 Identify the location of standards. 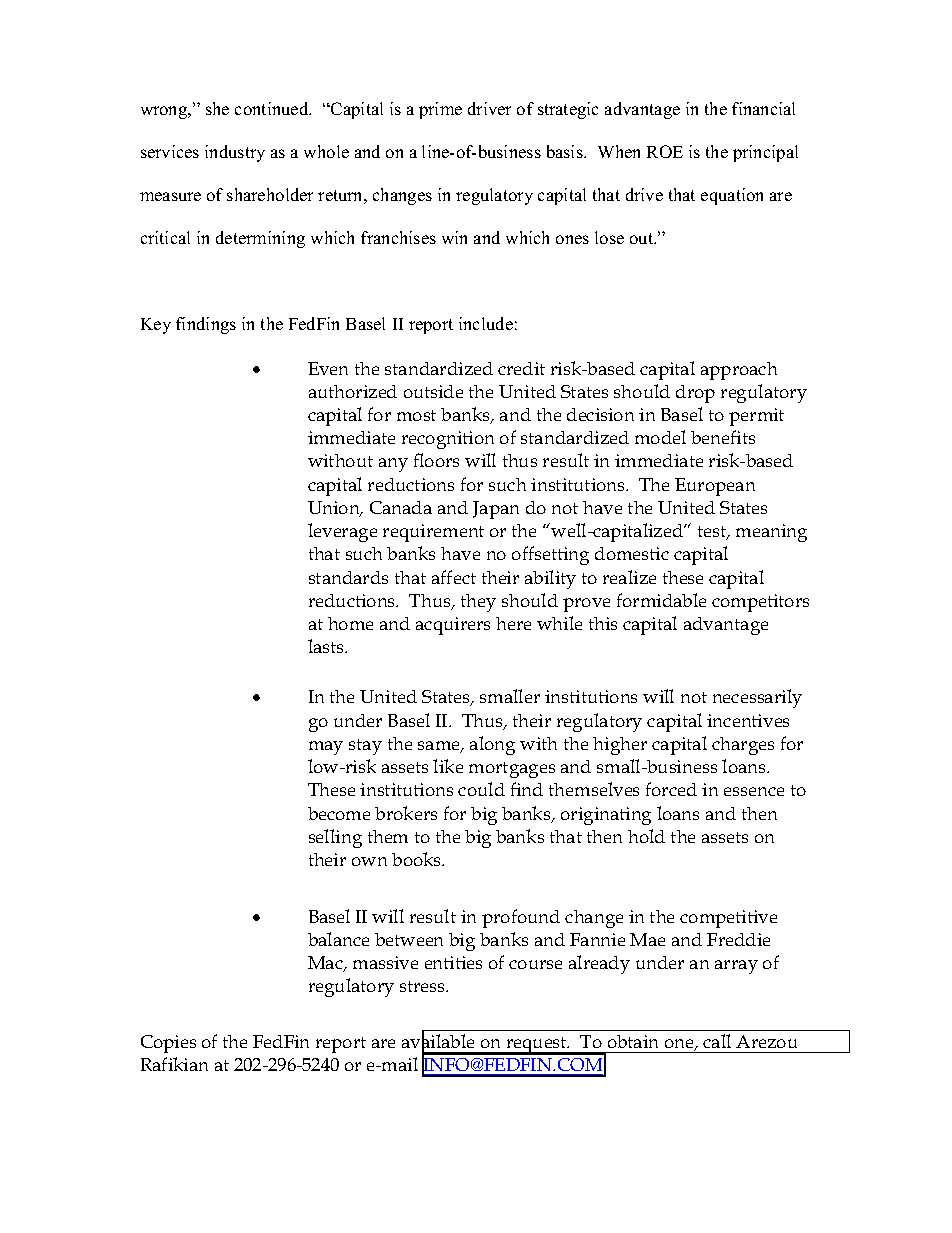
(348, 577).
